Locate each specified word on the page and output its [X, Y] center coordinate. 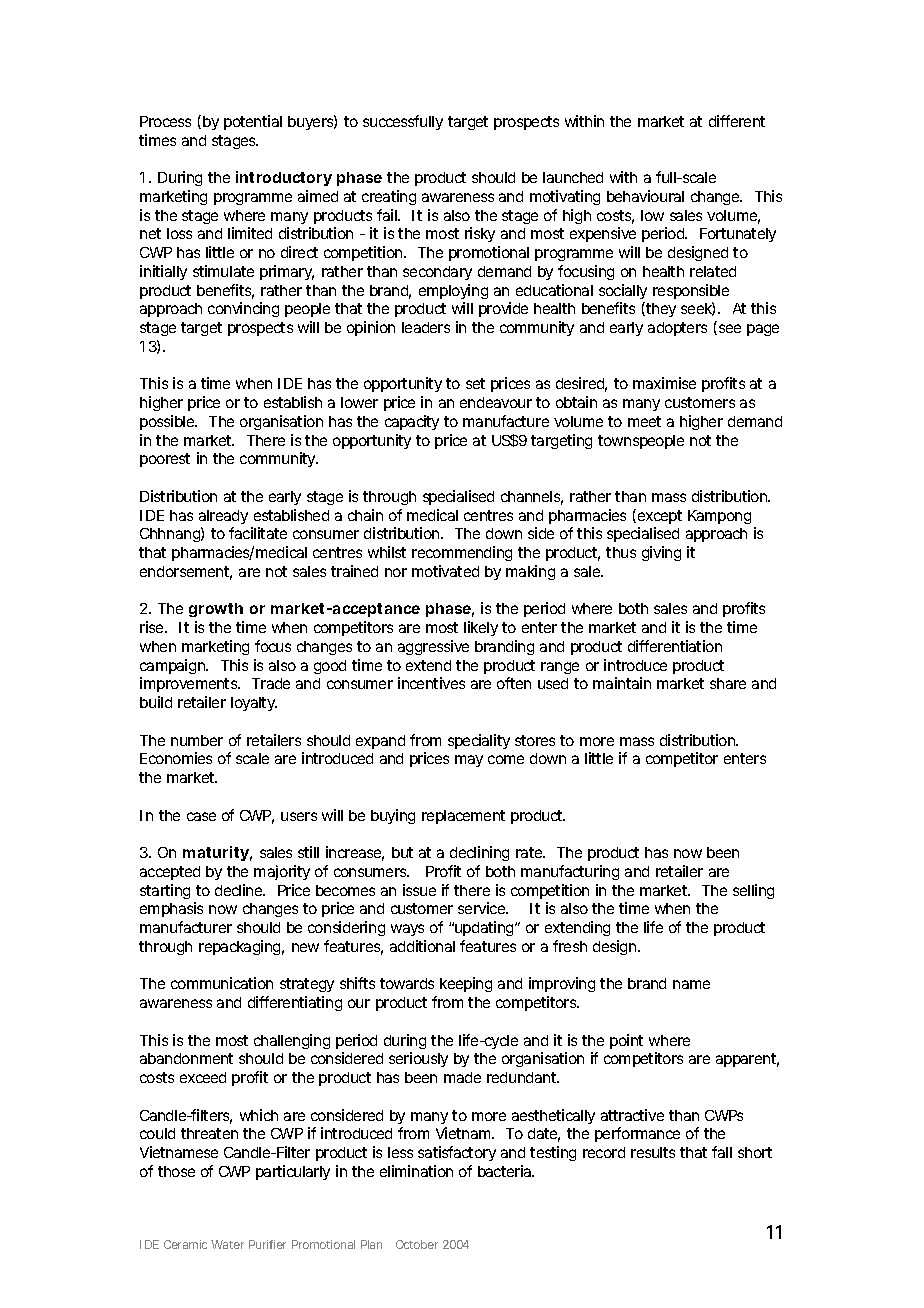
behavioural [645, 196]
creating [389, 197]
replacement [463, 817]
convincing [243, 309]
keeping [466, 984]
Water [227, 1244]
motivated [445, 571]
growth [216, 610]
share [728, 683]
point [626, 1041]
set [475, 383]
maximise [664, 383]
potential [253, 122]
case [201, 816]
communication [222, 983]
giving [661, 553]
